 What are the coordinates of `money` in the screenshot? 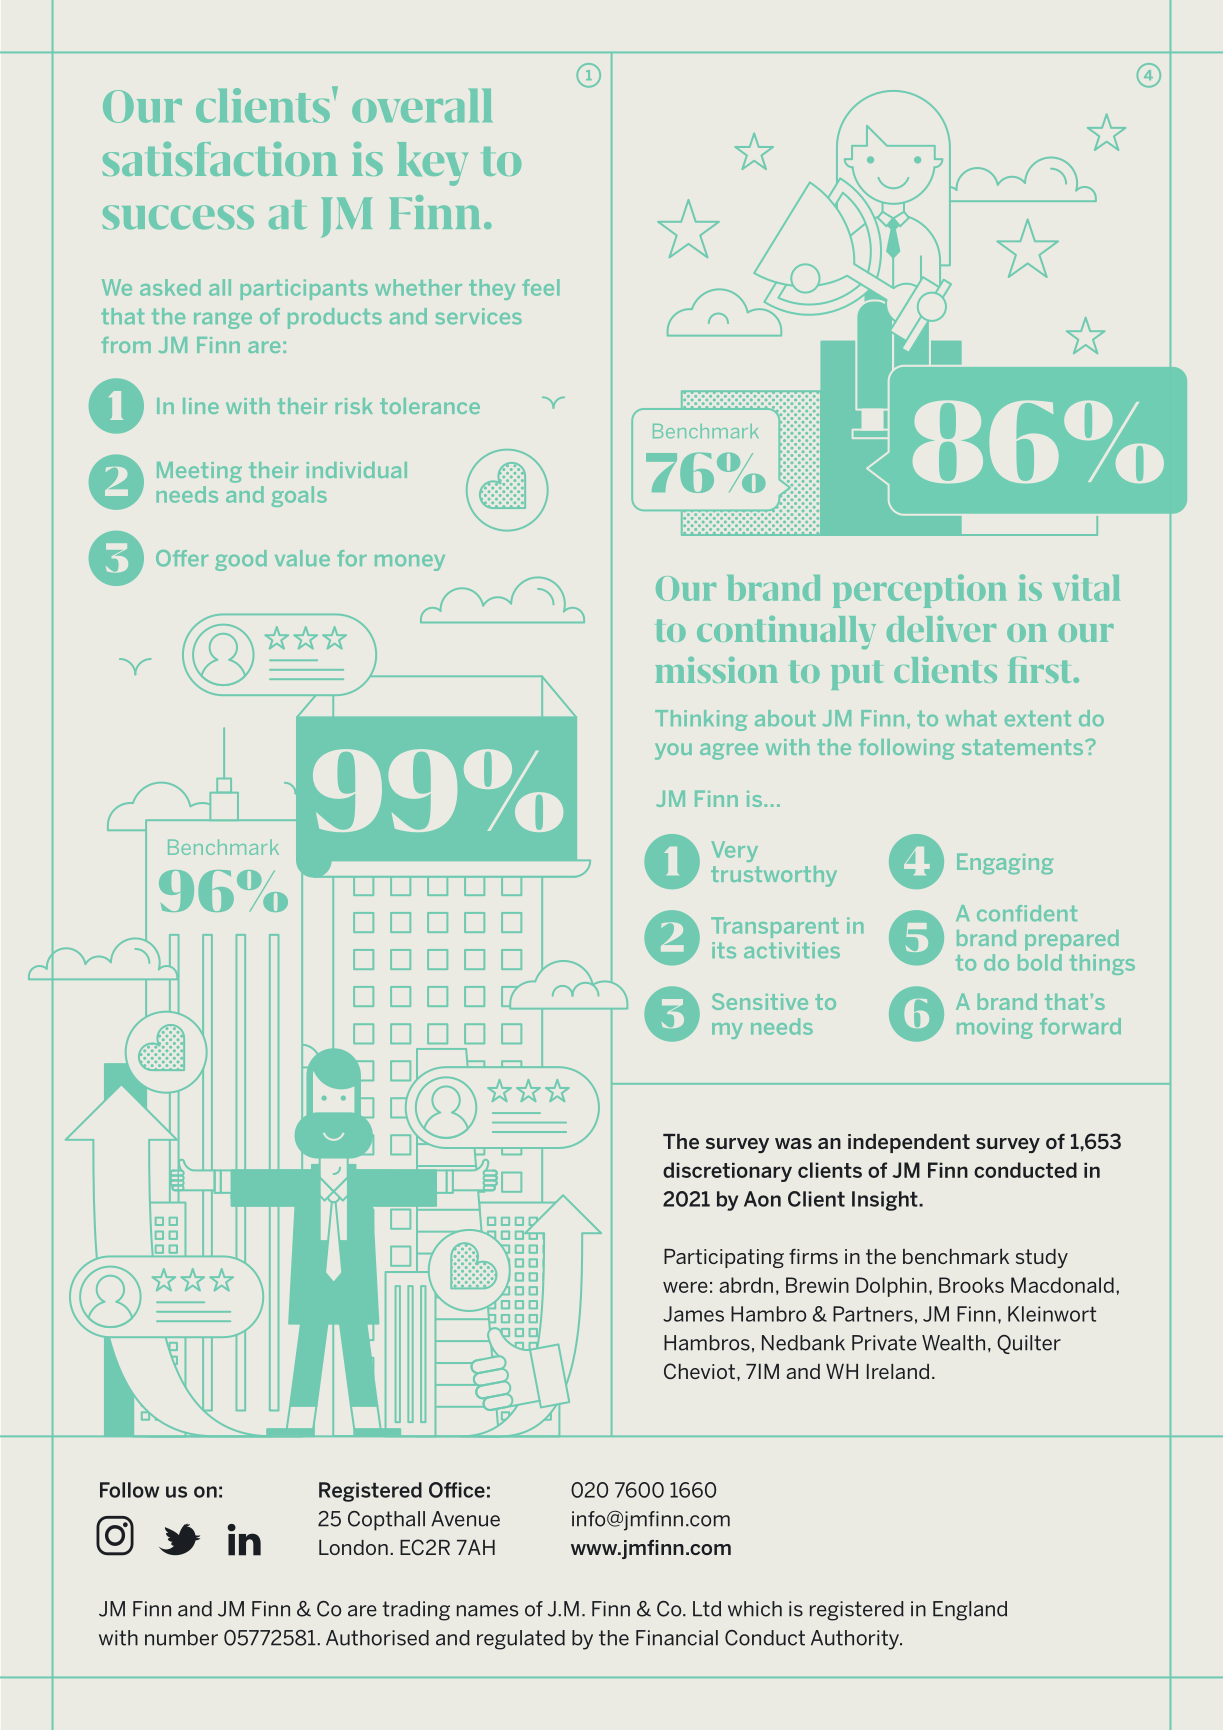 It's located at (410, 562).
